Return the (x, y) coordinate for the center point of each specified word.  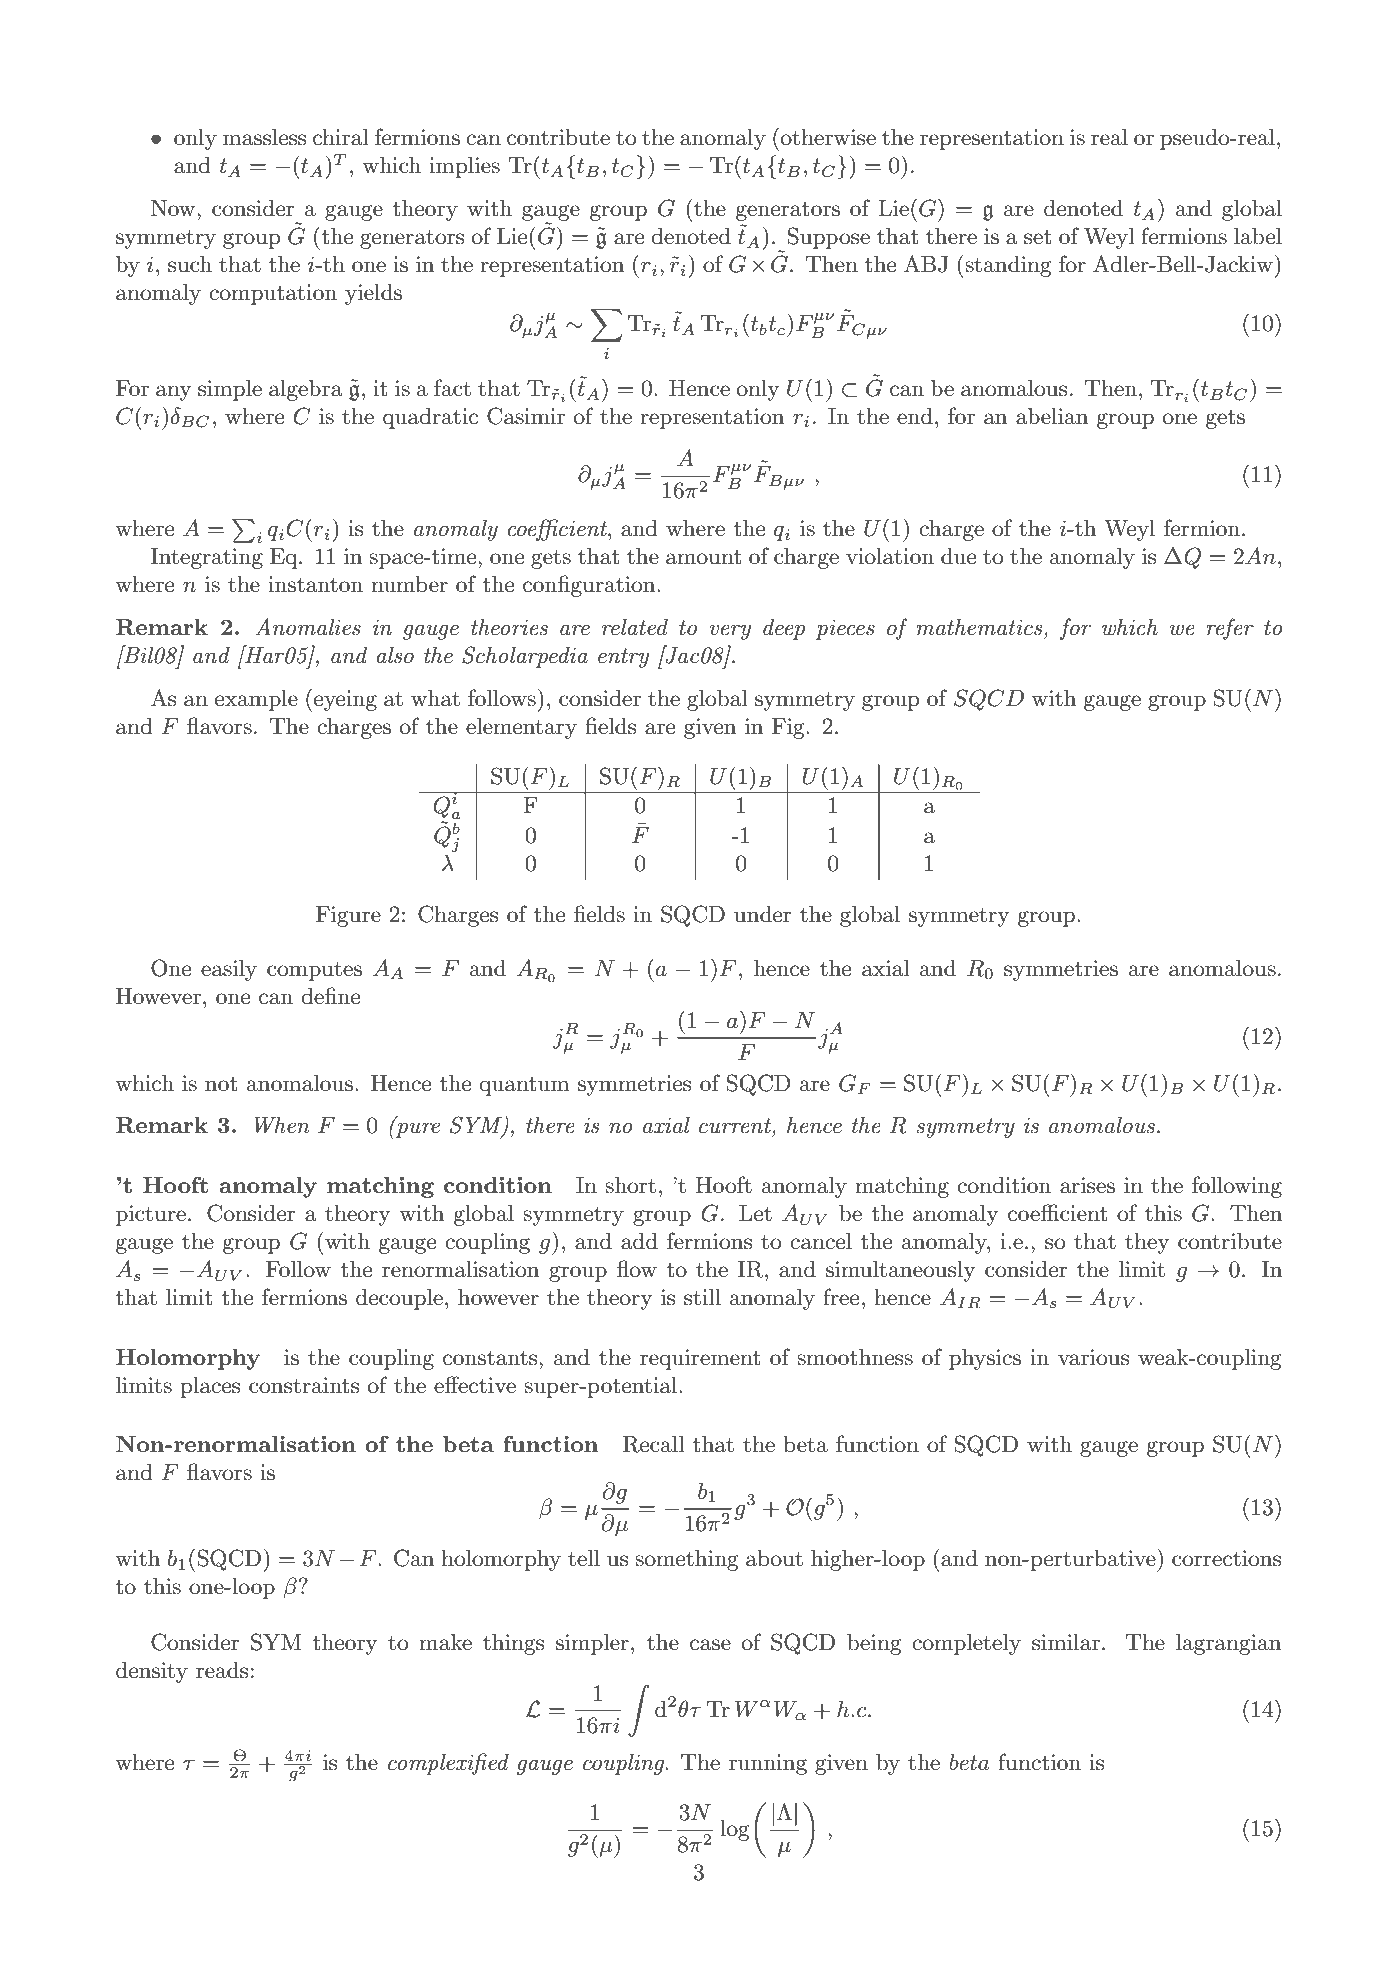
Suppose (829, 238)
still (702, 1297)
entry (623, 658)
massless (264, 137)
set (1037, 237)
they (1147, 1243)
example (256, 700)
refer (1230, 629)
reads (222, 1670)
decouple (399, 1299)
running (768, 1764)
